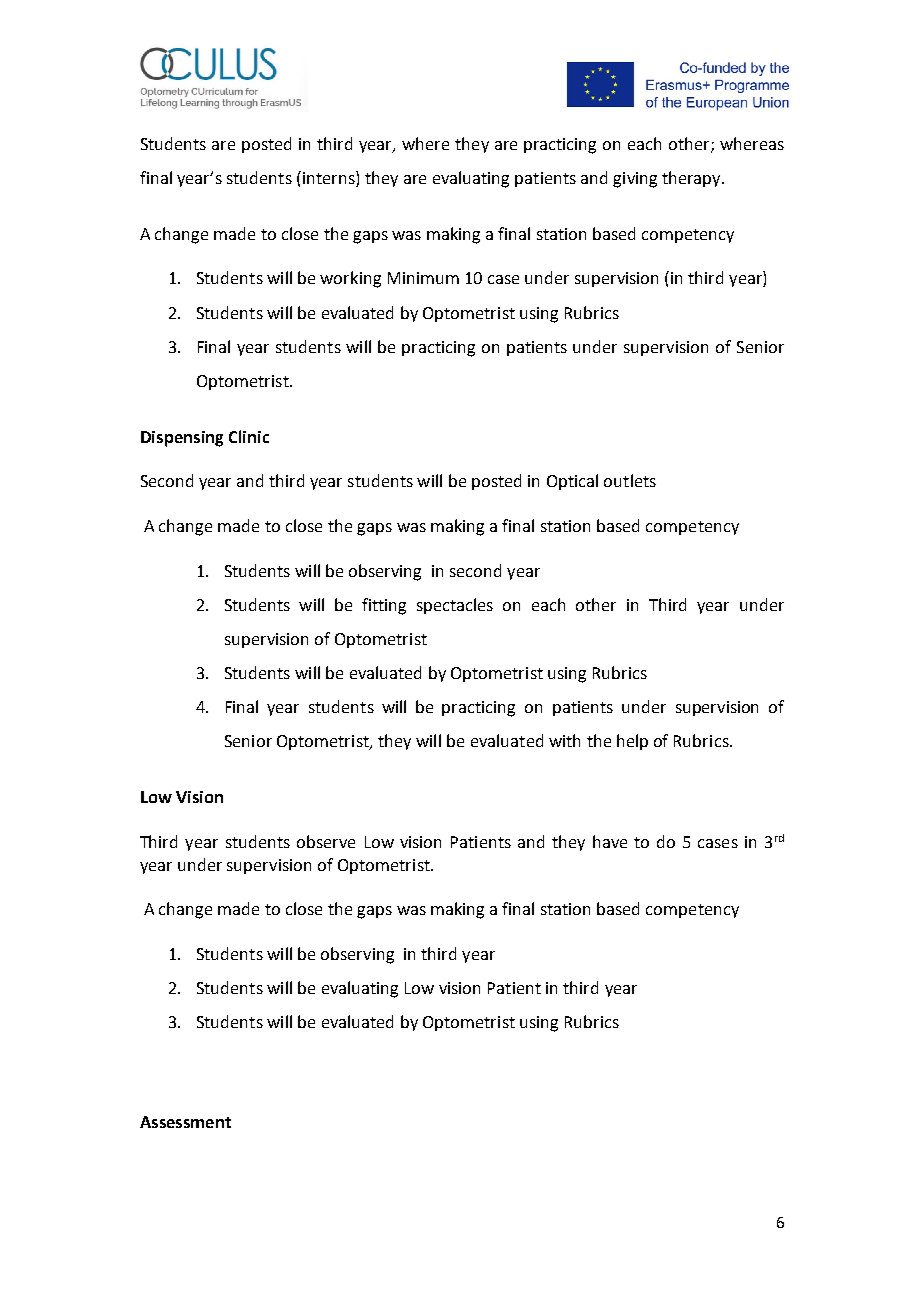 This page has width=924, height=1309. What do you see at coordinates (610, 841) in the page?
I see `have` at bounding box center [610, 841].
